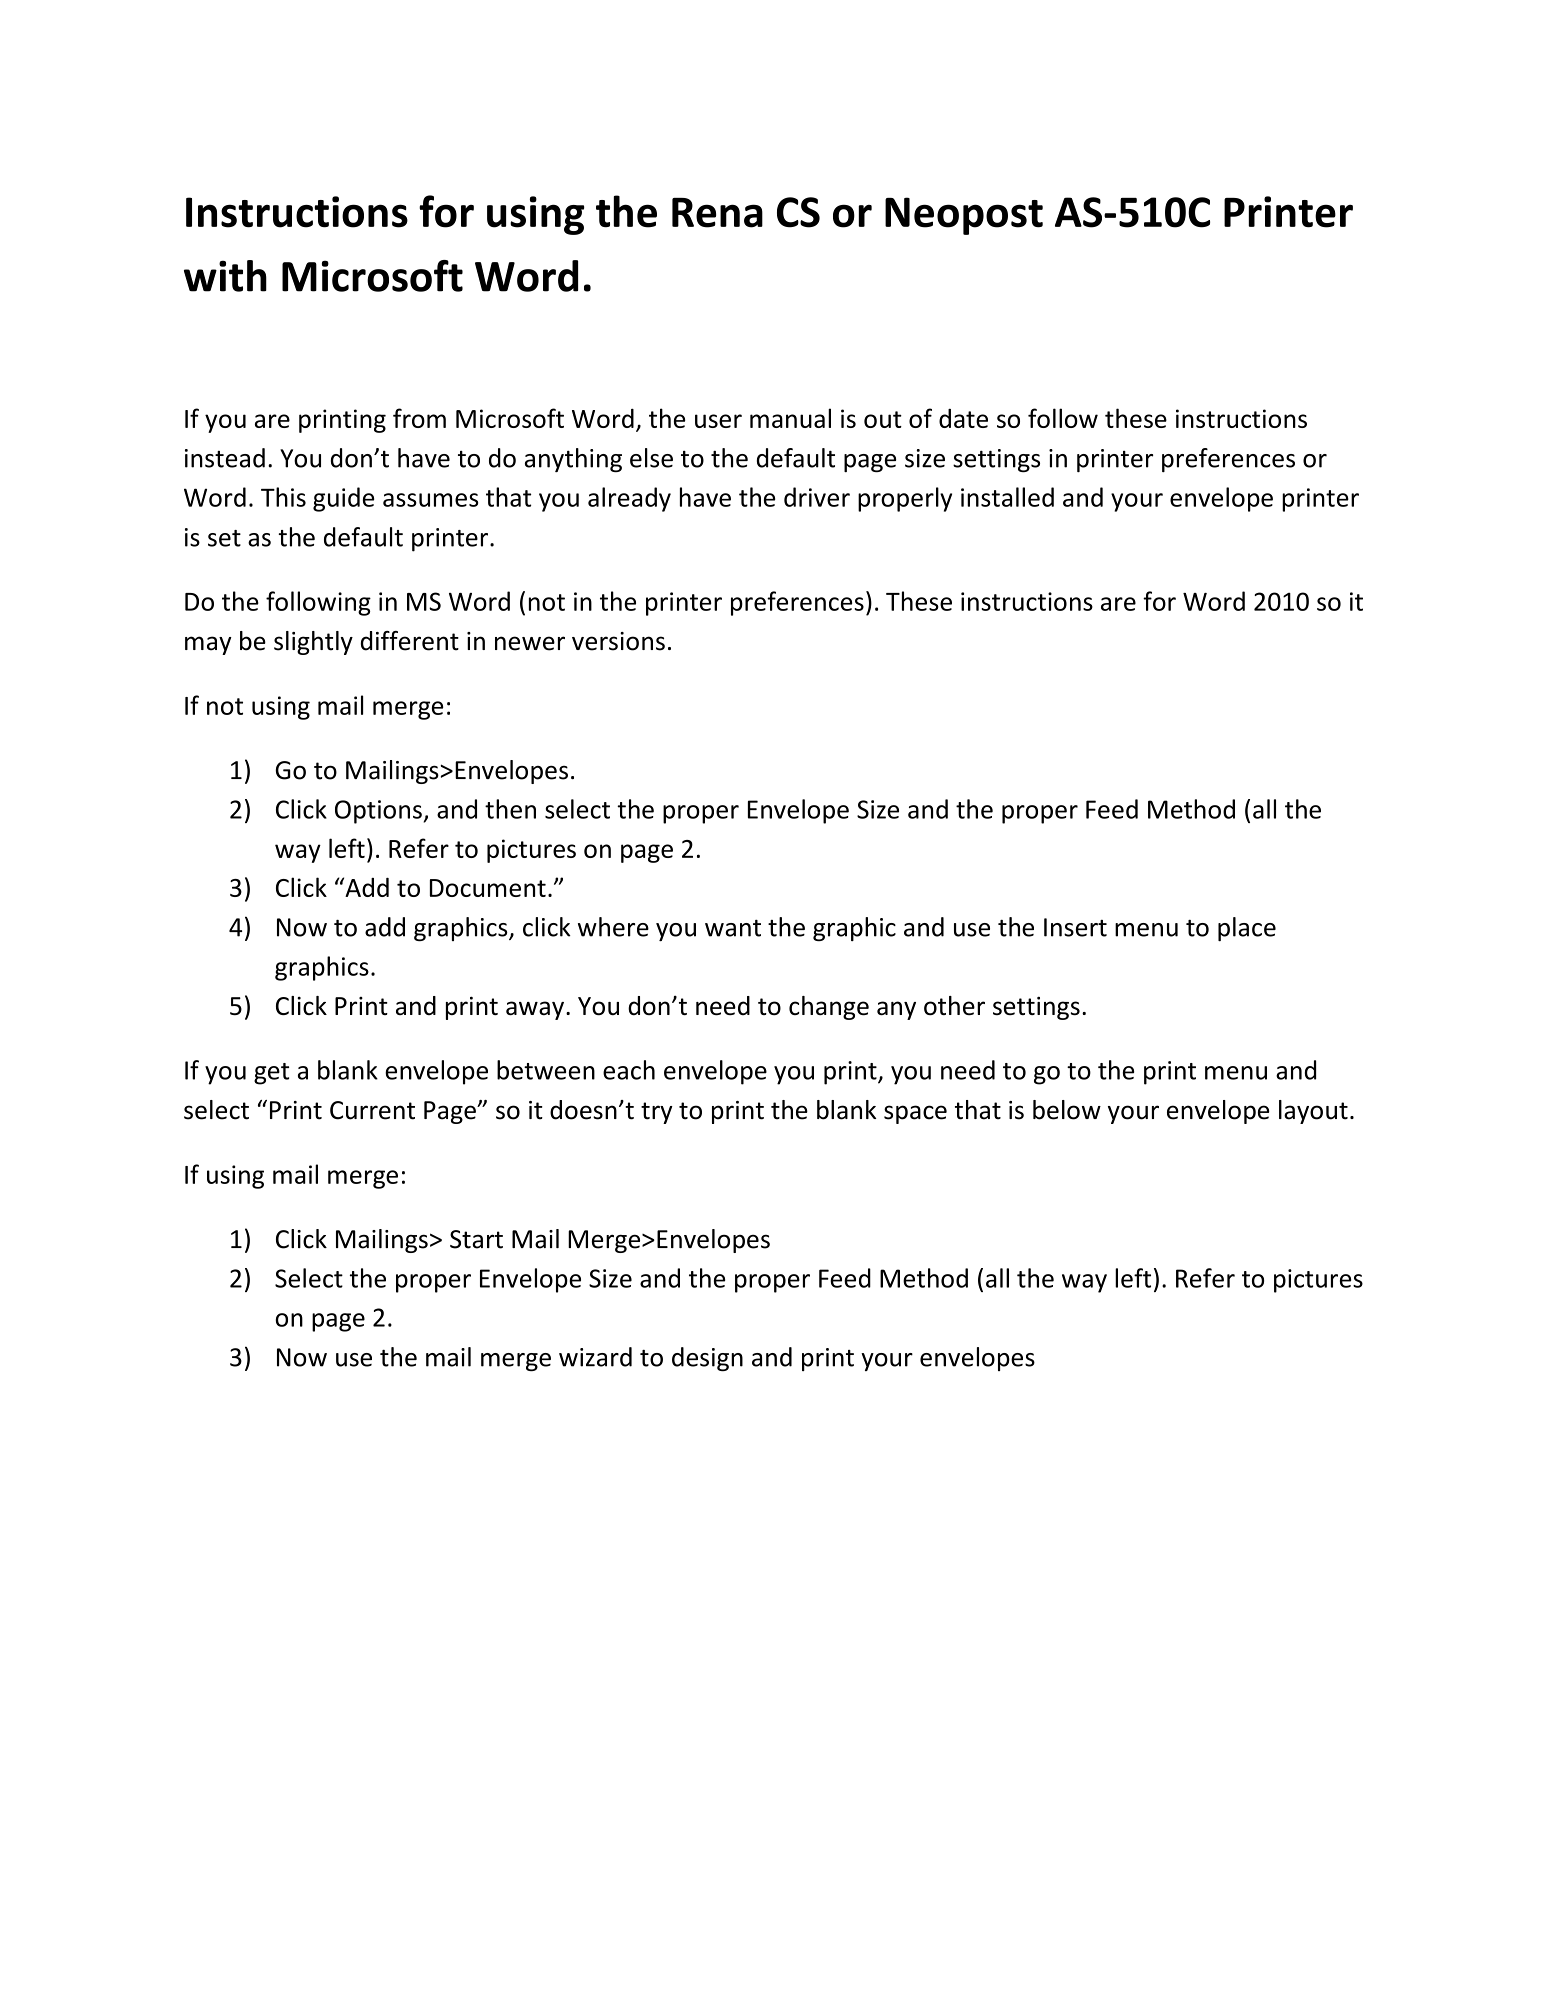 The width and height of the page is (1556, 2014). Describe the element at coordinates (1247, 929) in the page. I see `place` at that location.
